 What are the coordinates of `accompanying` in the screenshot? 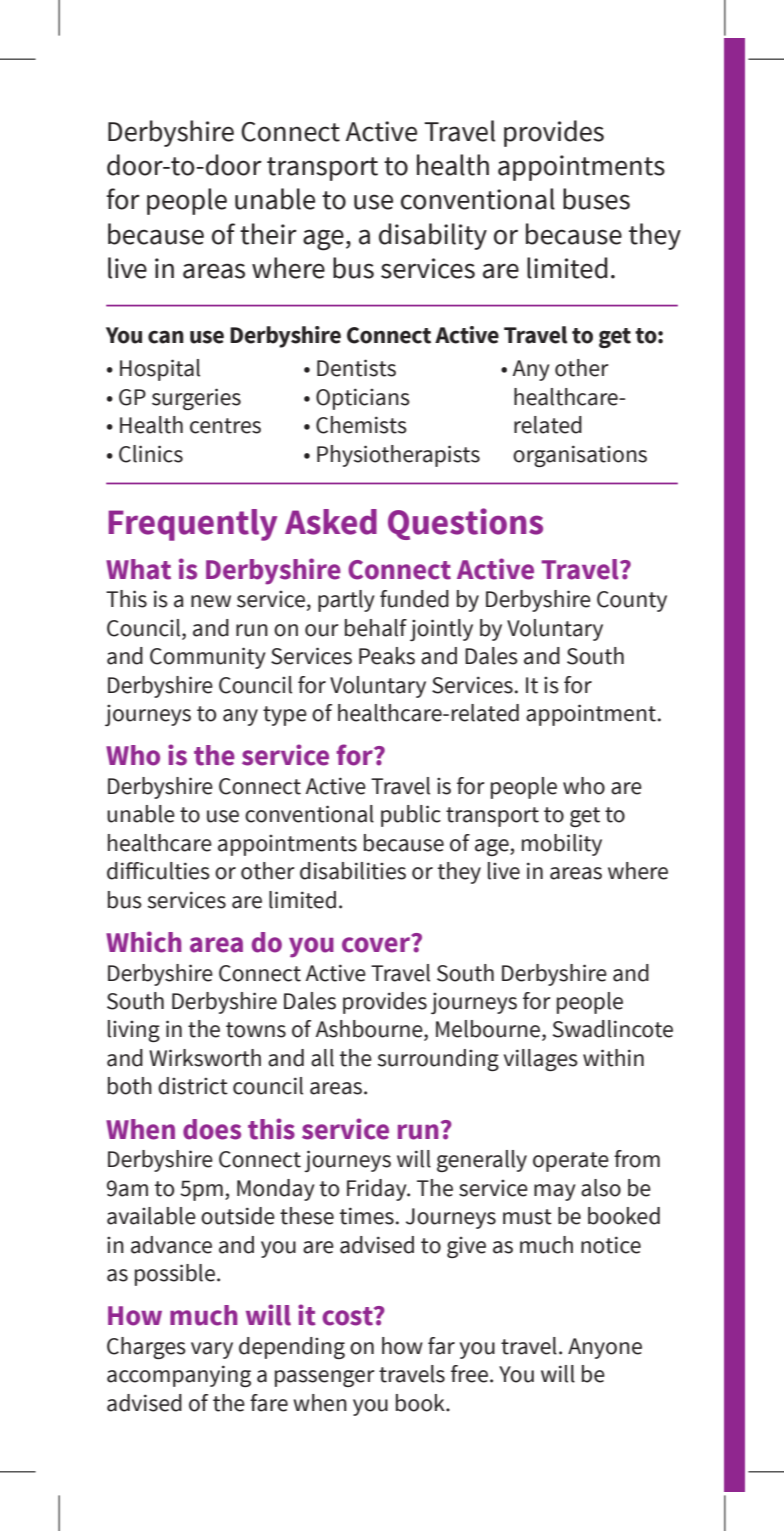 It's located at (179, 1376).
